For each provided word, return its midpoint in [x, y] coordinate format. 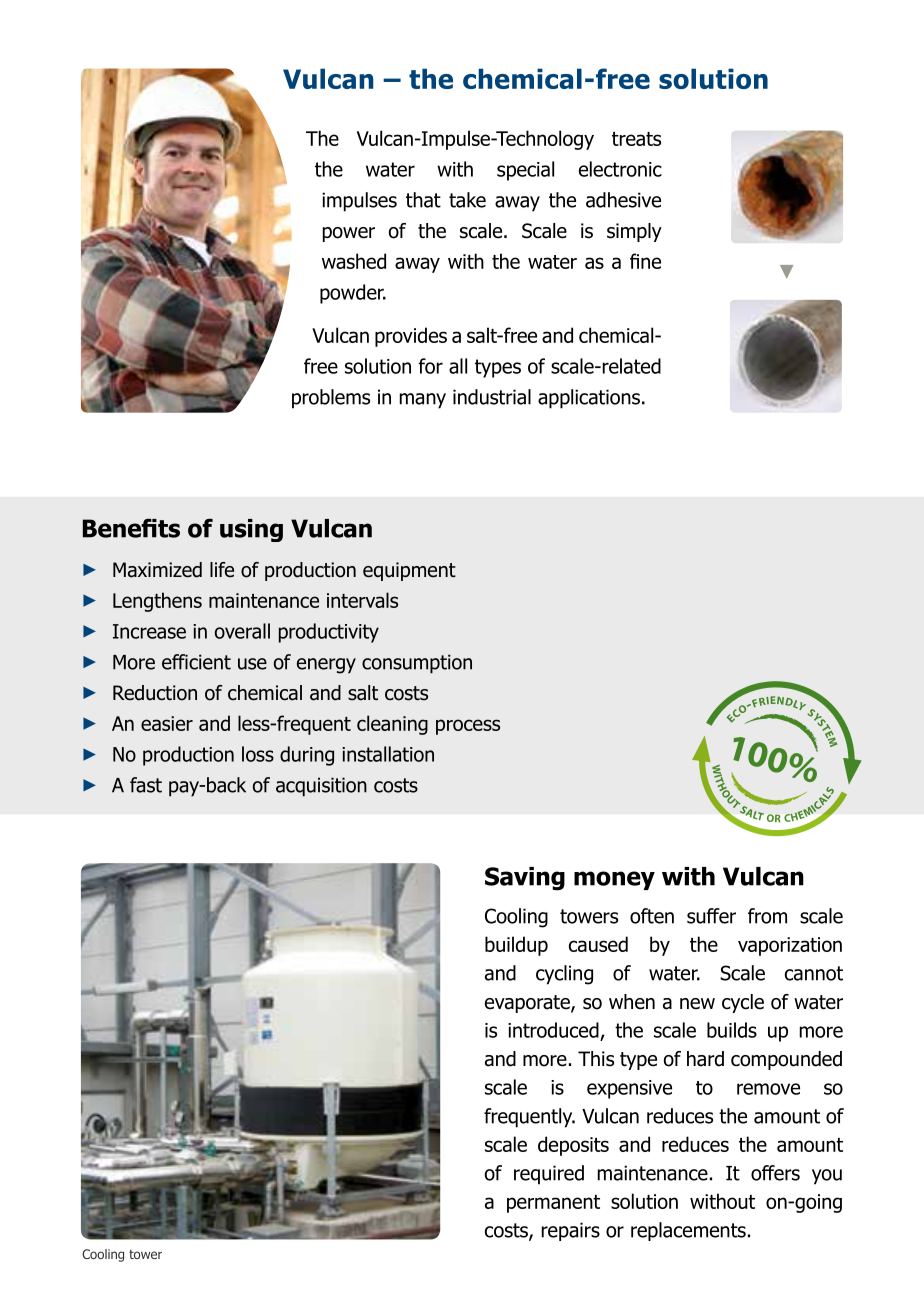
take [467, 200]
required [549, 1175]
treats [636, 139]
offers [775, 1173]
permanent [553, 1204]
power [349, 234]
